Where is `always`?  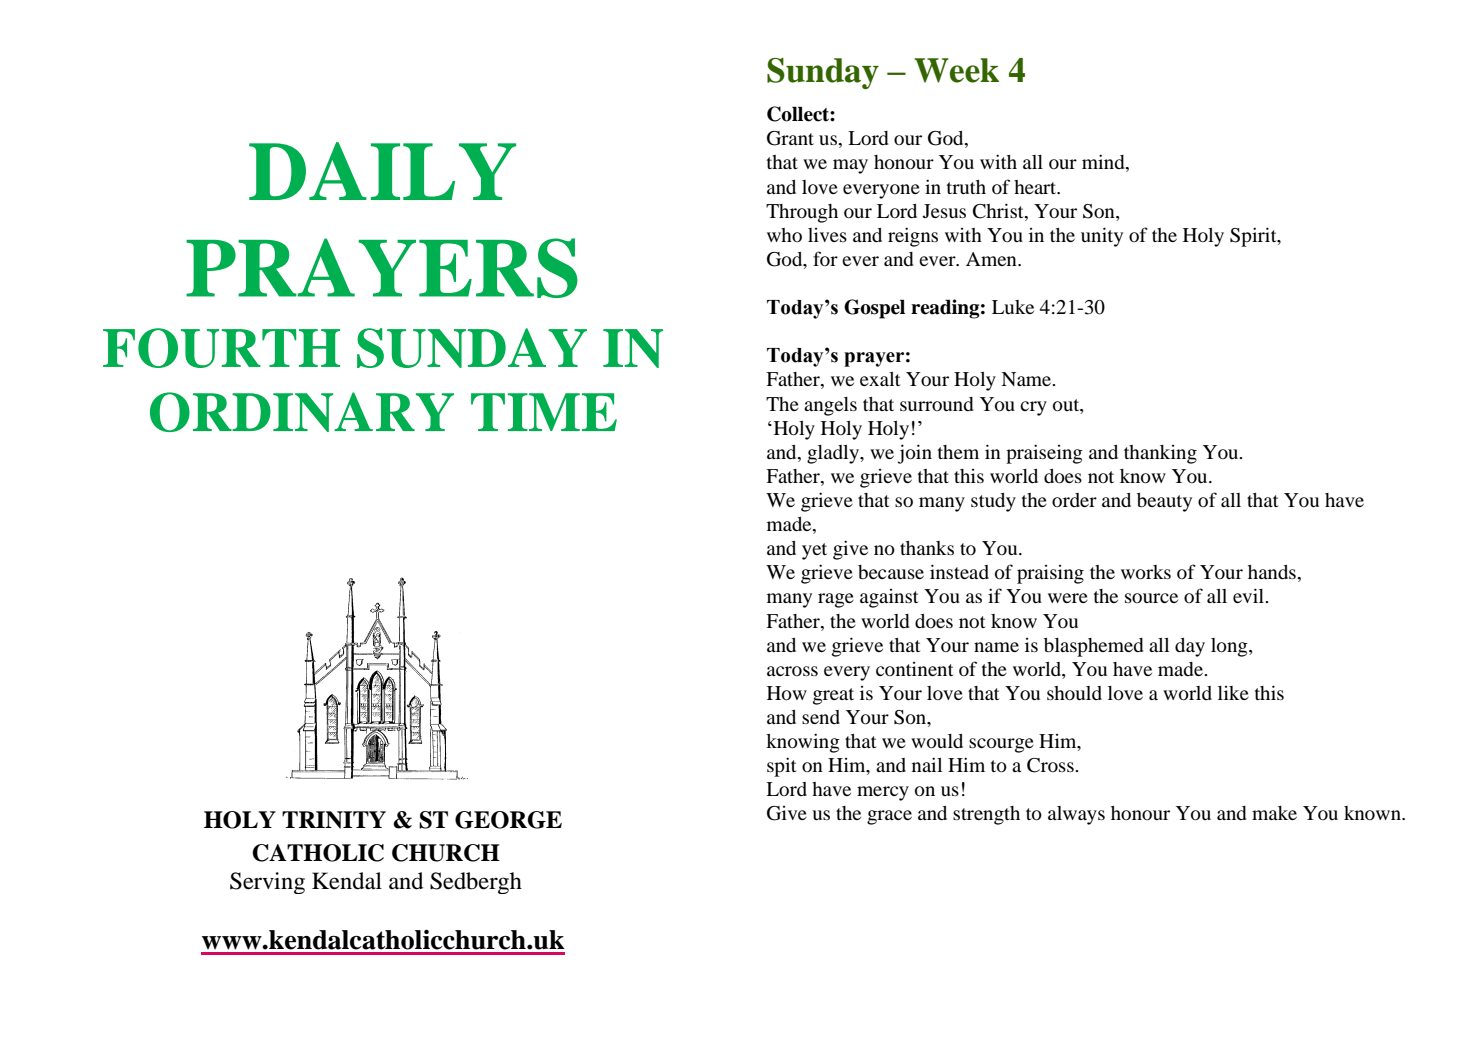 always is located at coordinates (1076, 815).
